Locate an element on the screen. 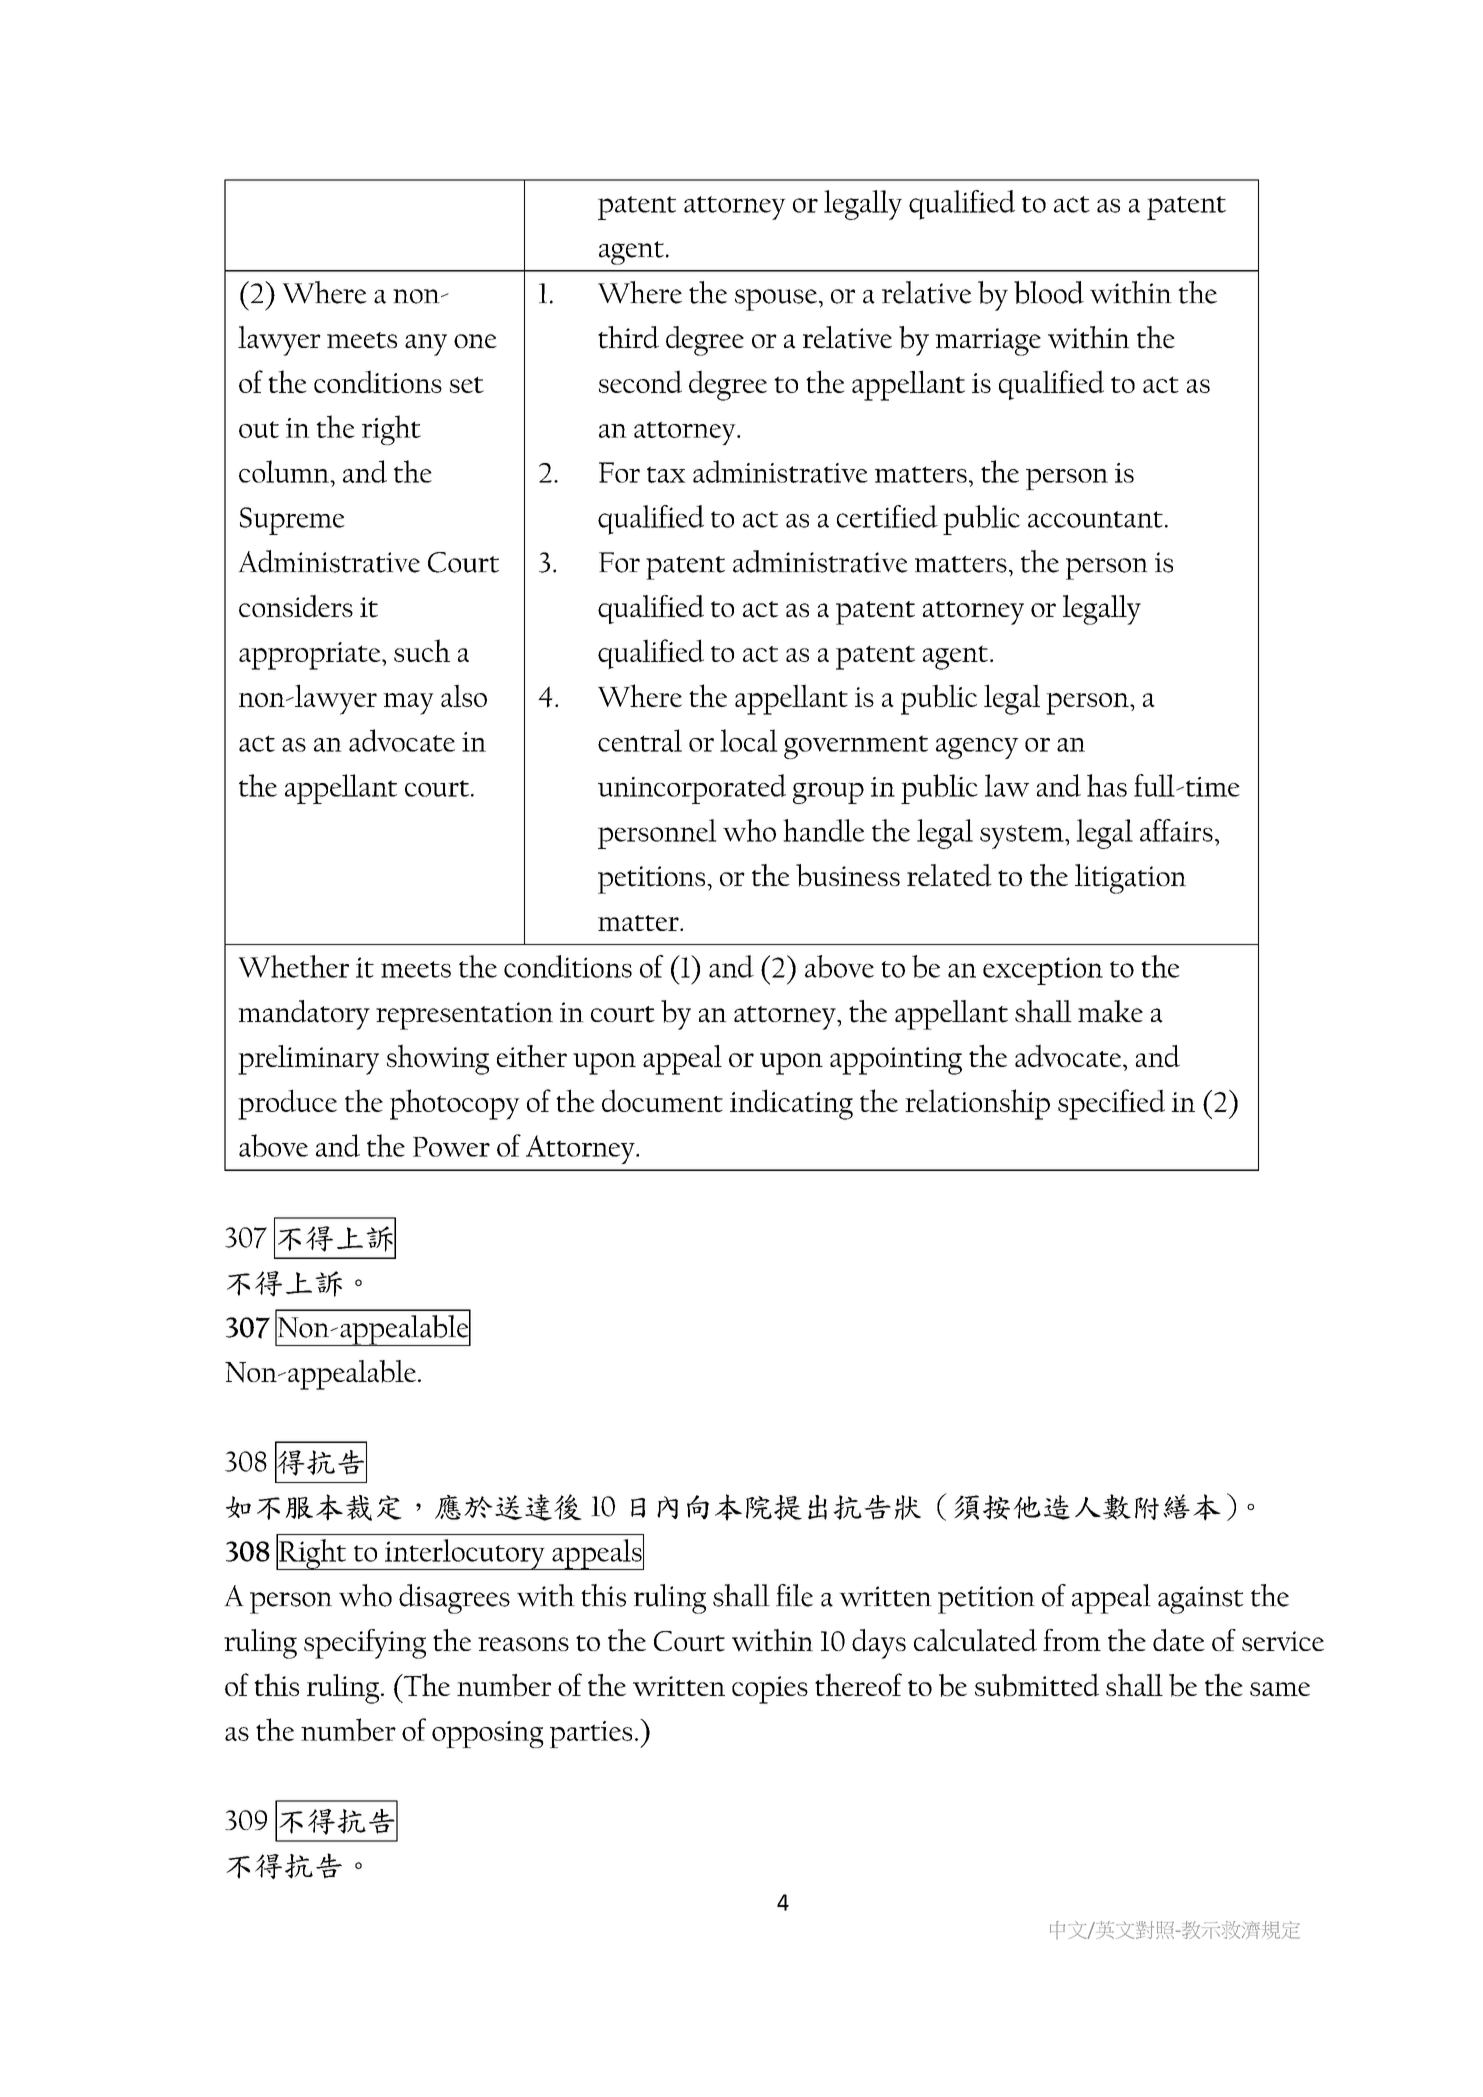 The image size is (1483, 2097). spouse is located at coordinates (776, 300).
